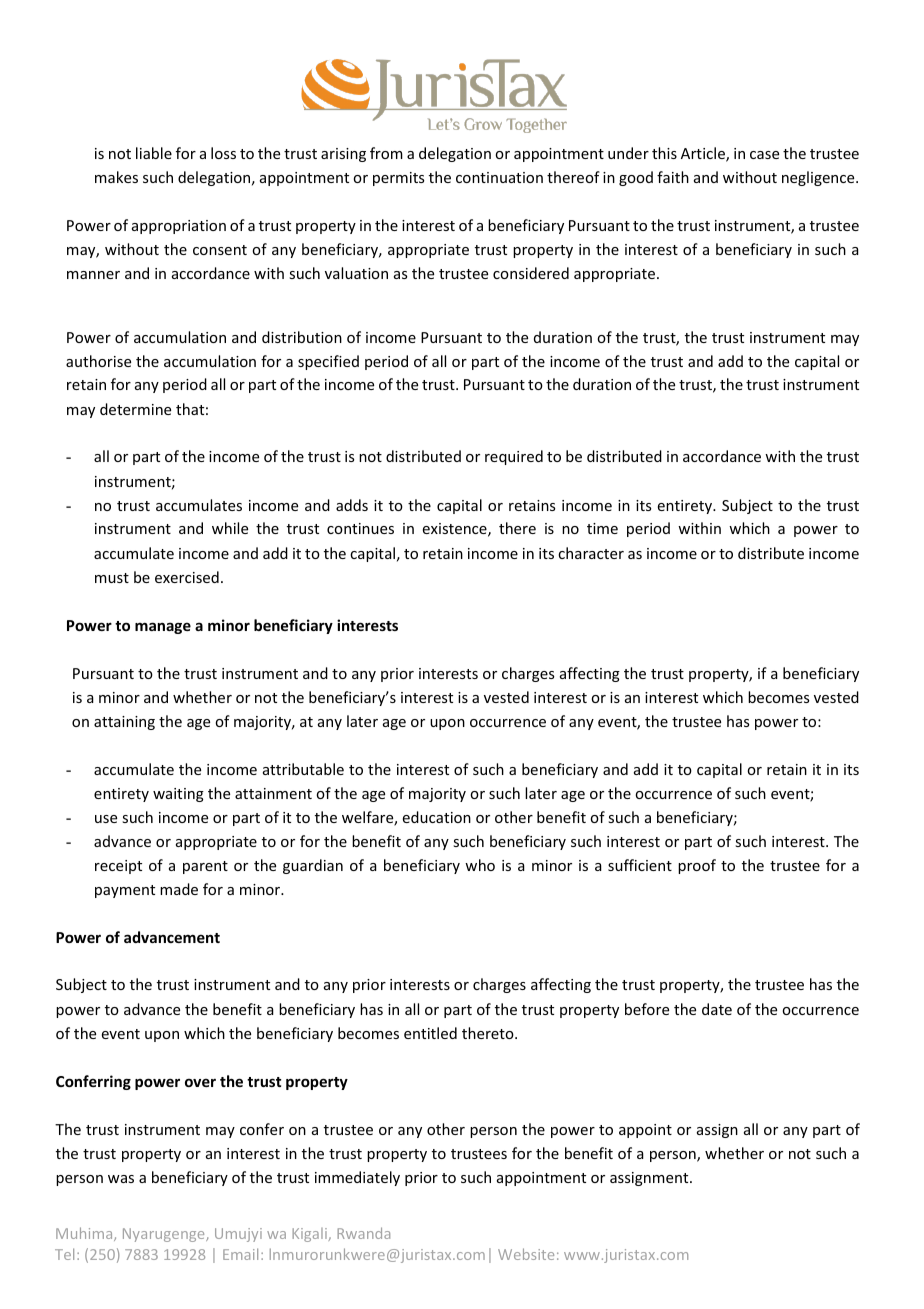 The image size is (924, 1309). What do you see at coordinates (179, 889) in the screenshot?
I see `made` at bounding box center [179, 889].
